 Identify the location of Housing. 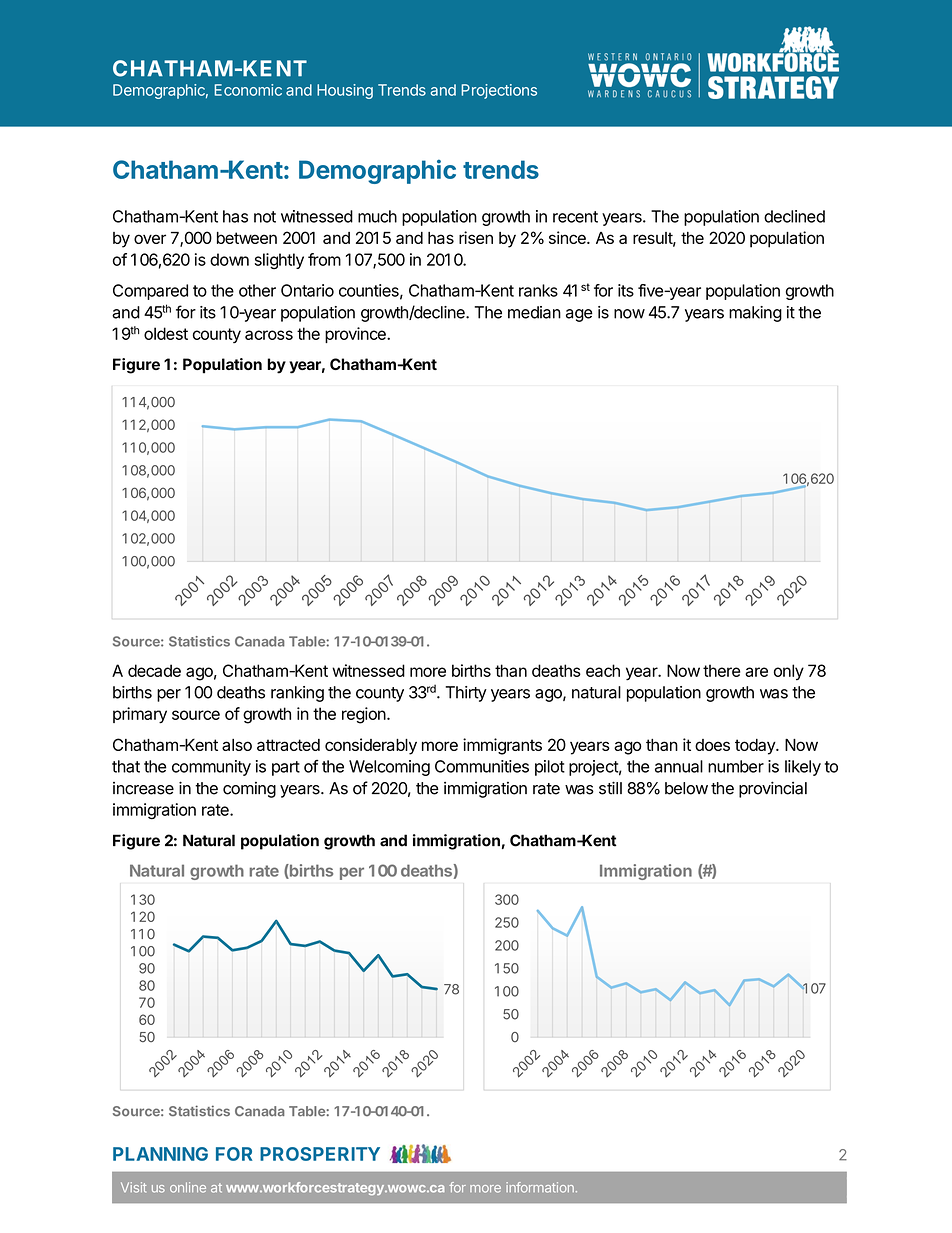
(345, 91).
